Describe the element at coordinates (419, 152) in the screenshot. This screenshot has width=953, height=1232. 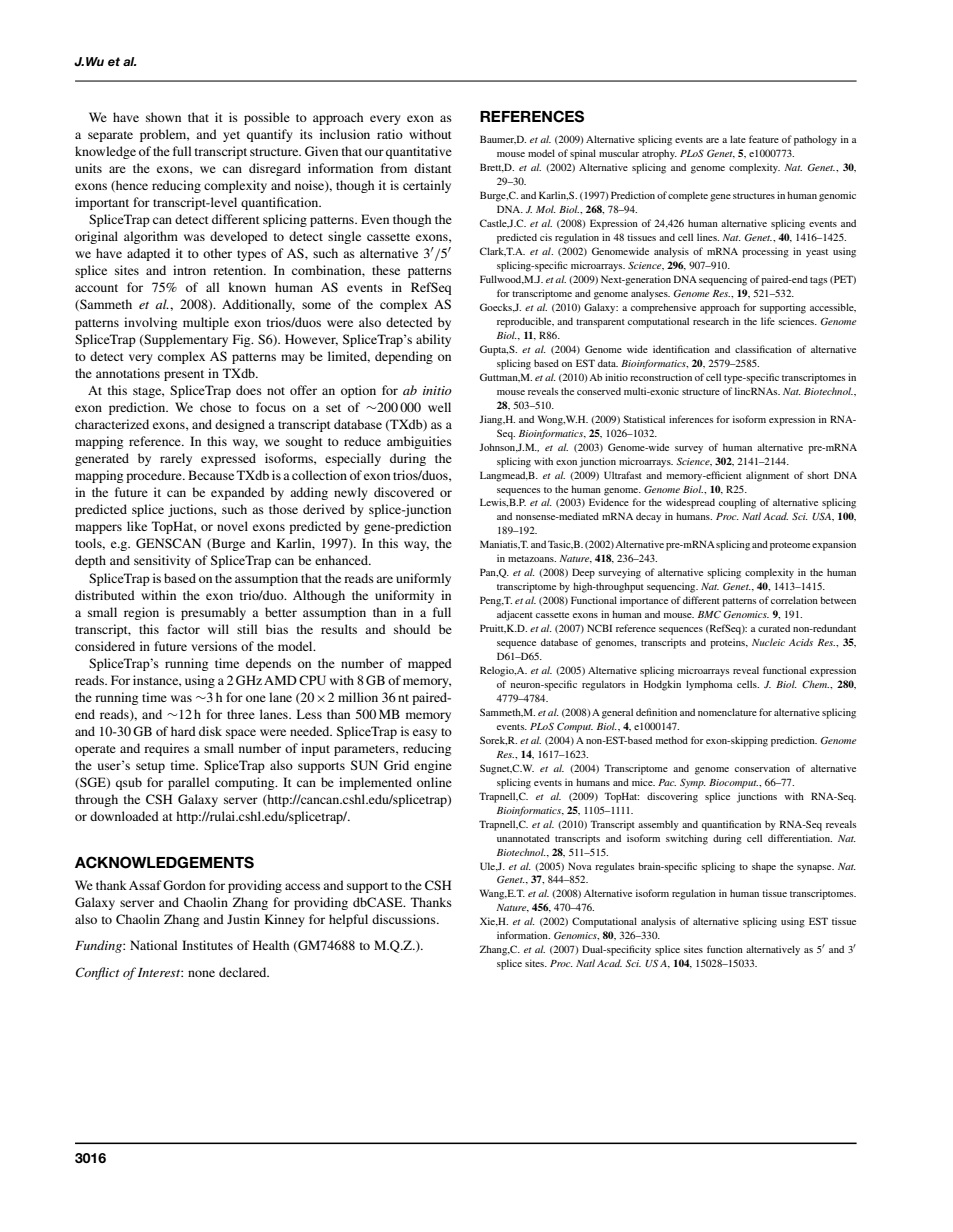
I see `quantitative` at that location.
